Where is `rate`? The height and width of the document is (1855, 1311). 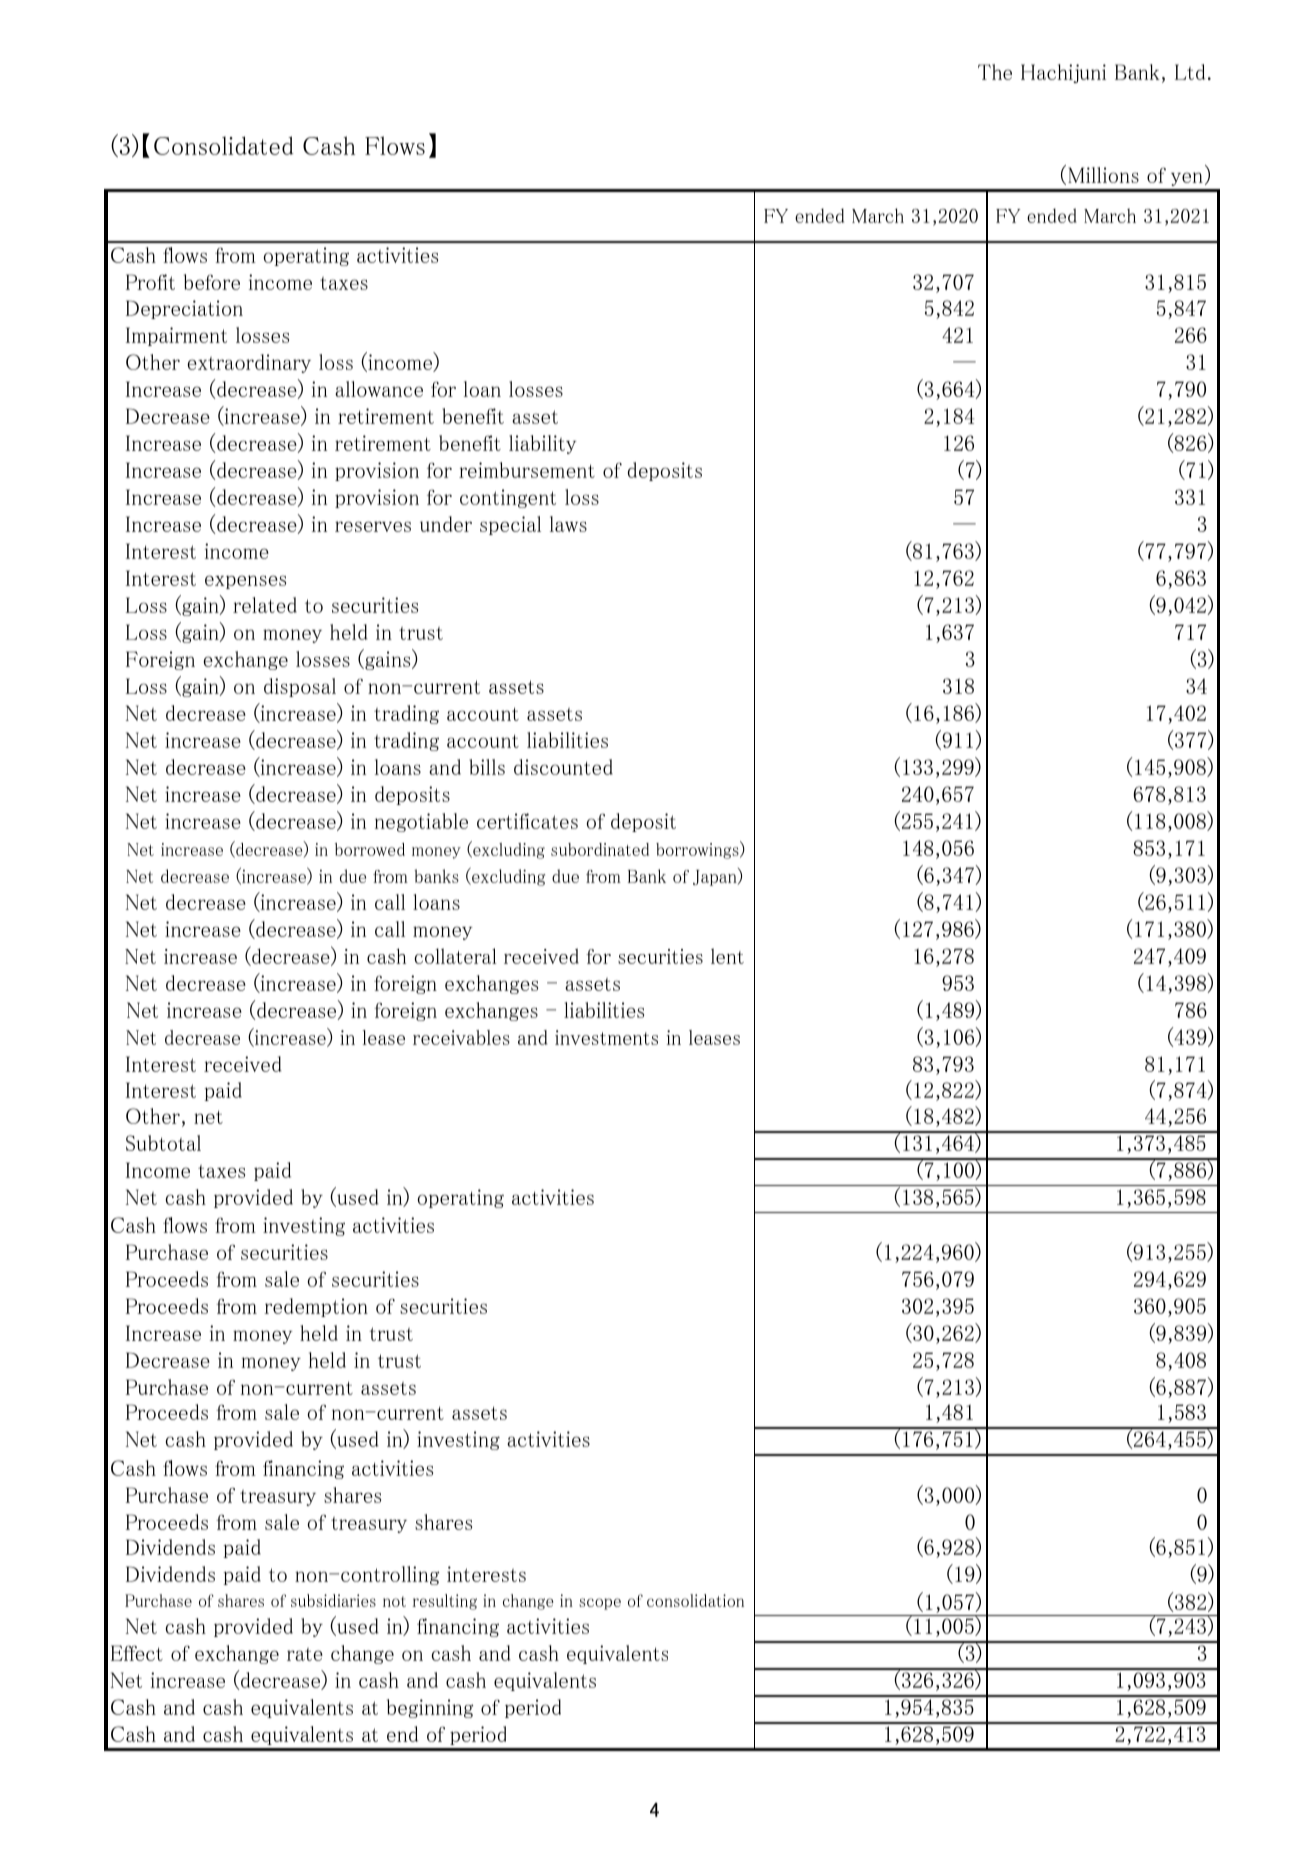
rate is located at coordinates (305, 1654).
